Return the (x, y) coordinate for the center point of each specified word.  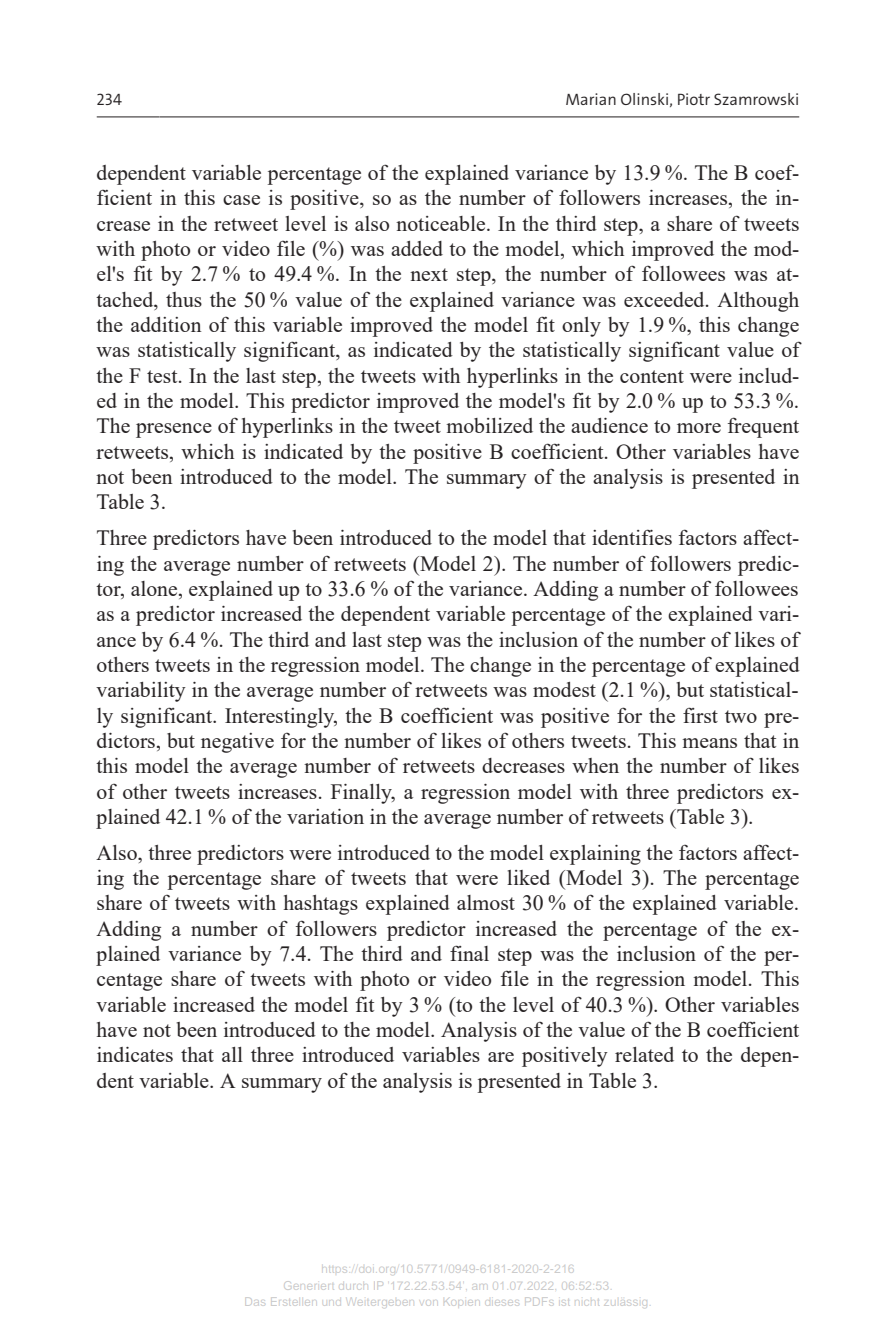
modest (564, 689)
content (652, 376)
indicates (135, 1054)
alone (155, 590)
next (429, 274)
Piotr (694, 99)
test (163, 376)
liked (528, 877)
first (700, 715)
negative (237, 743)
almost (486, 902)
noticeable (442, 223)
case (241, 200)
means (709, 743)
